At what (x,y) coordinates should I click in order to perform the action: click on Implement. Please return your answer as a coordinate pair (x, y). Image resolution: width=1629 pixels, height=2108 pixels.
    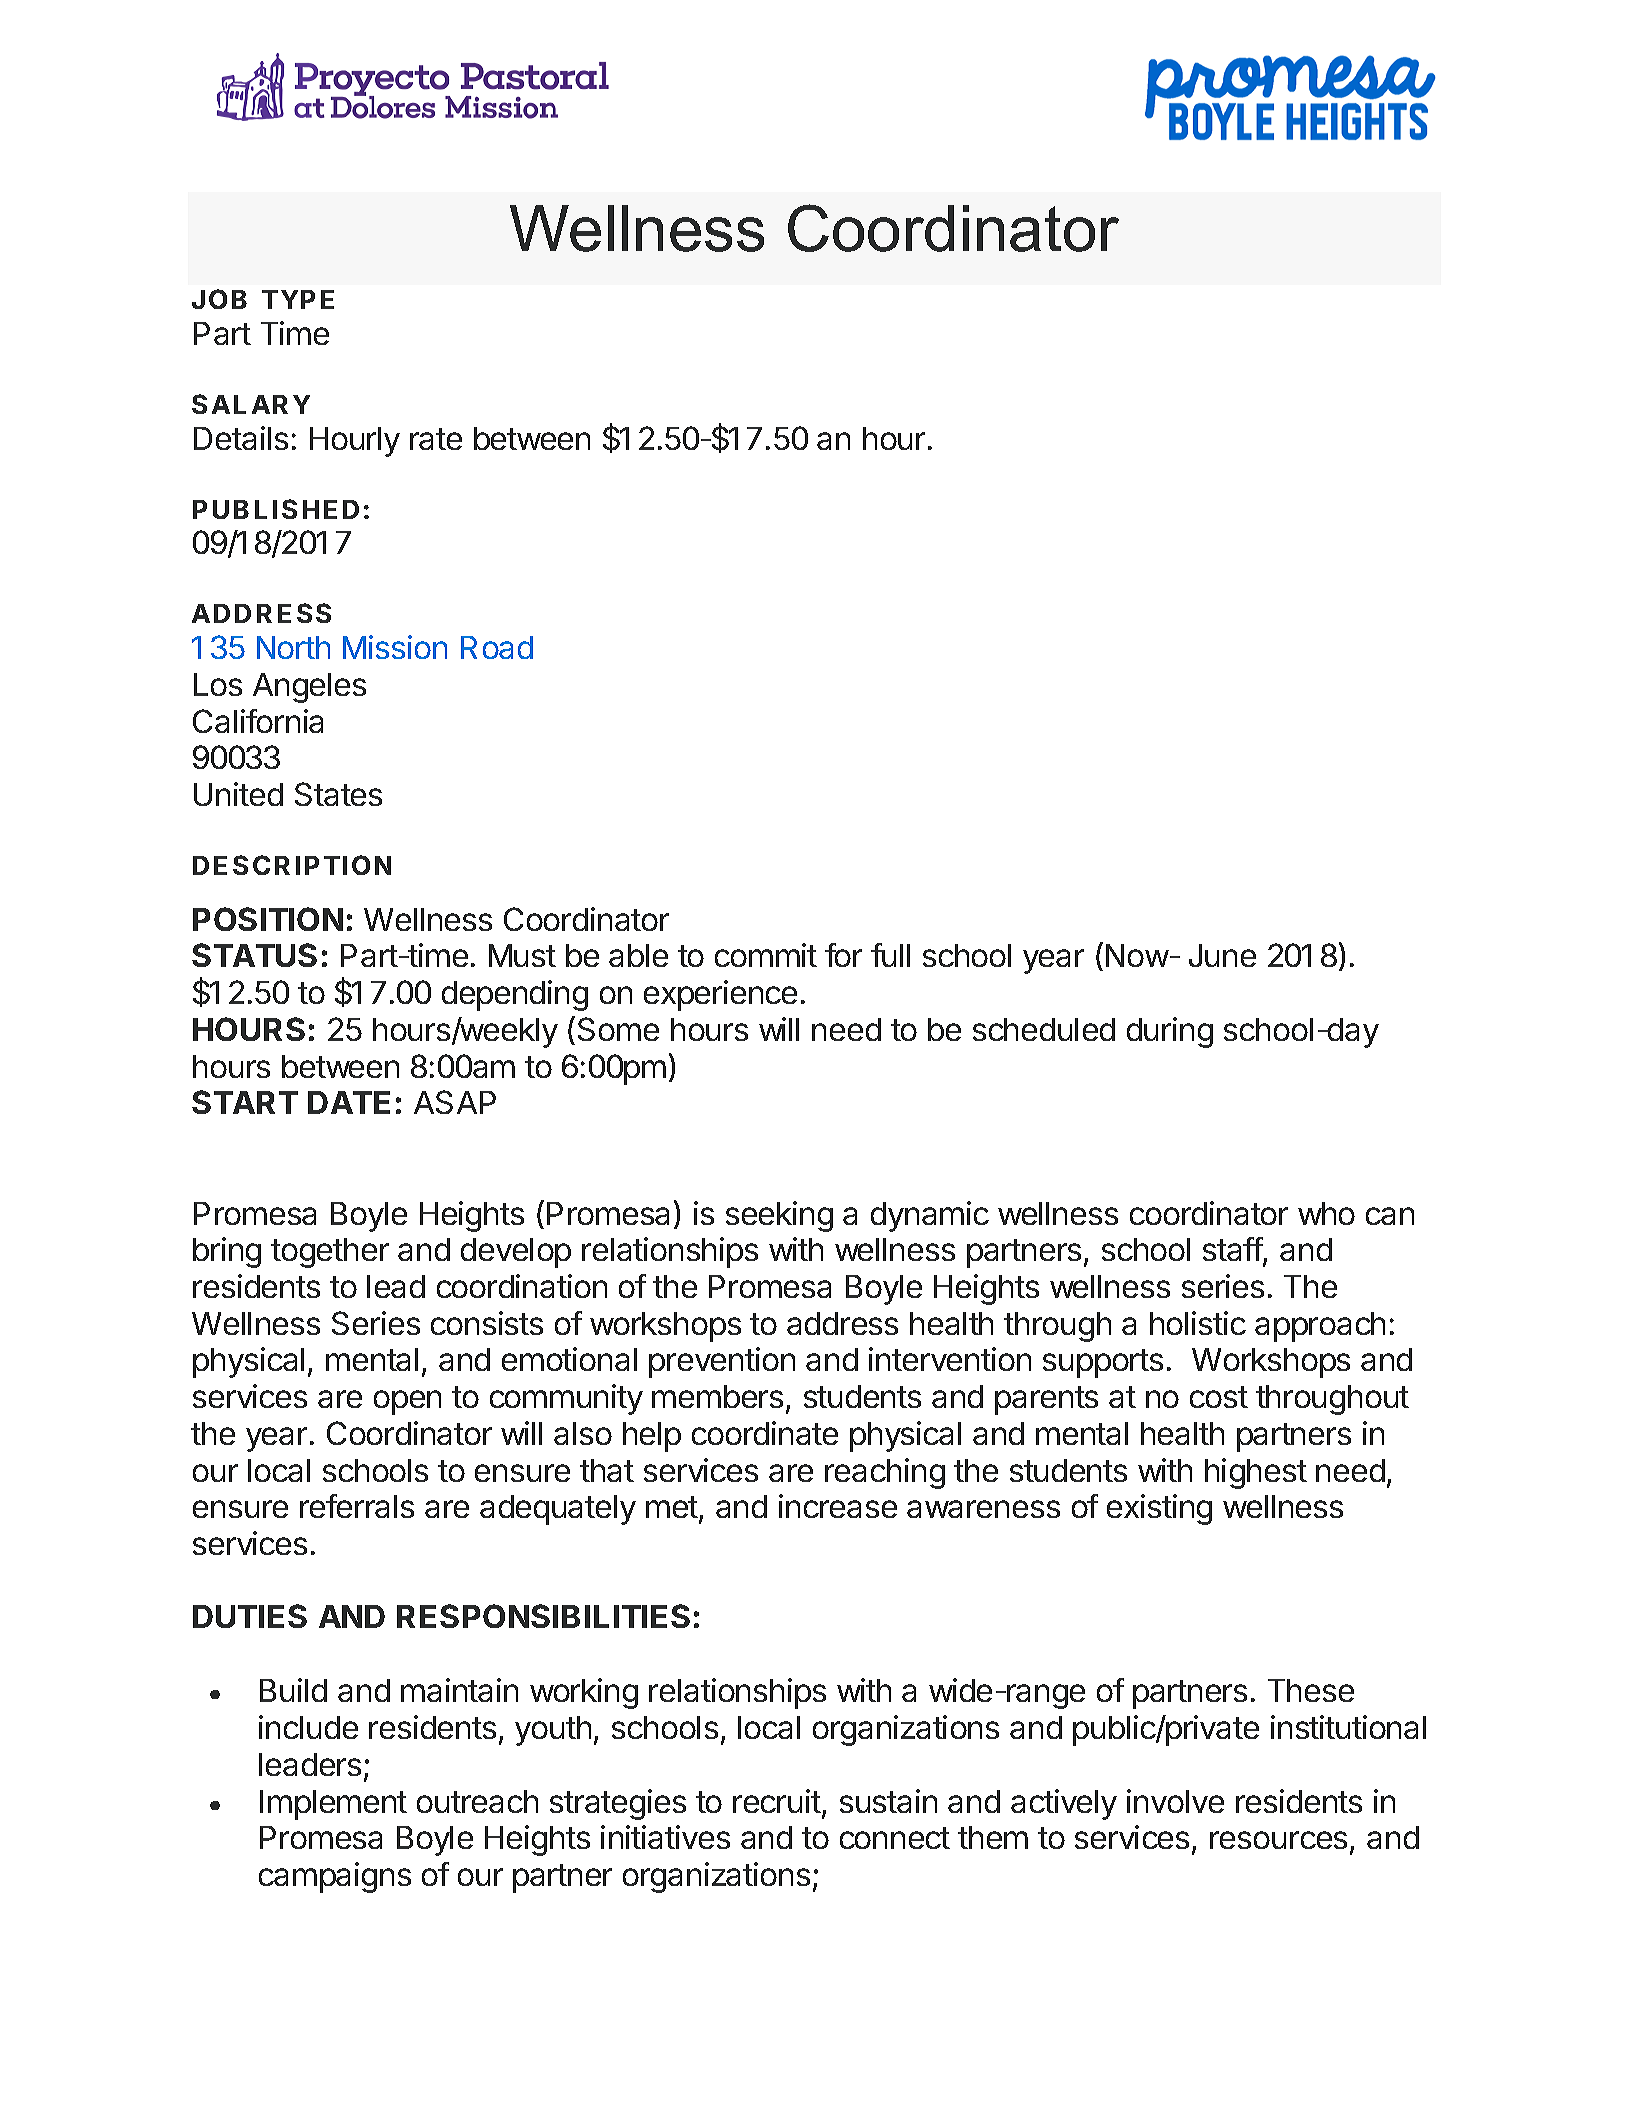
    Looking at the image, I should click on (333, 1805).
